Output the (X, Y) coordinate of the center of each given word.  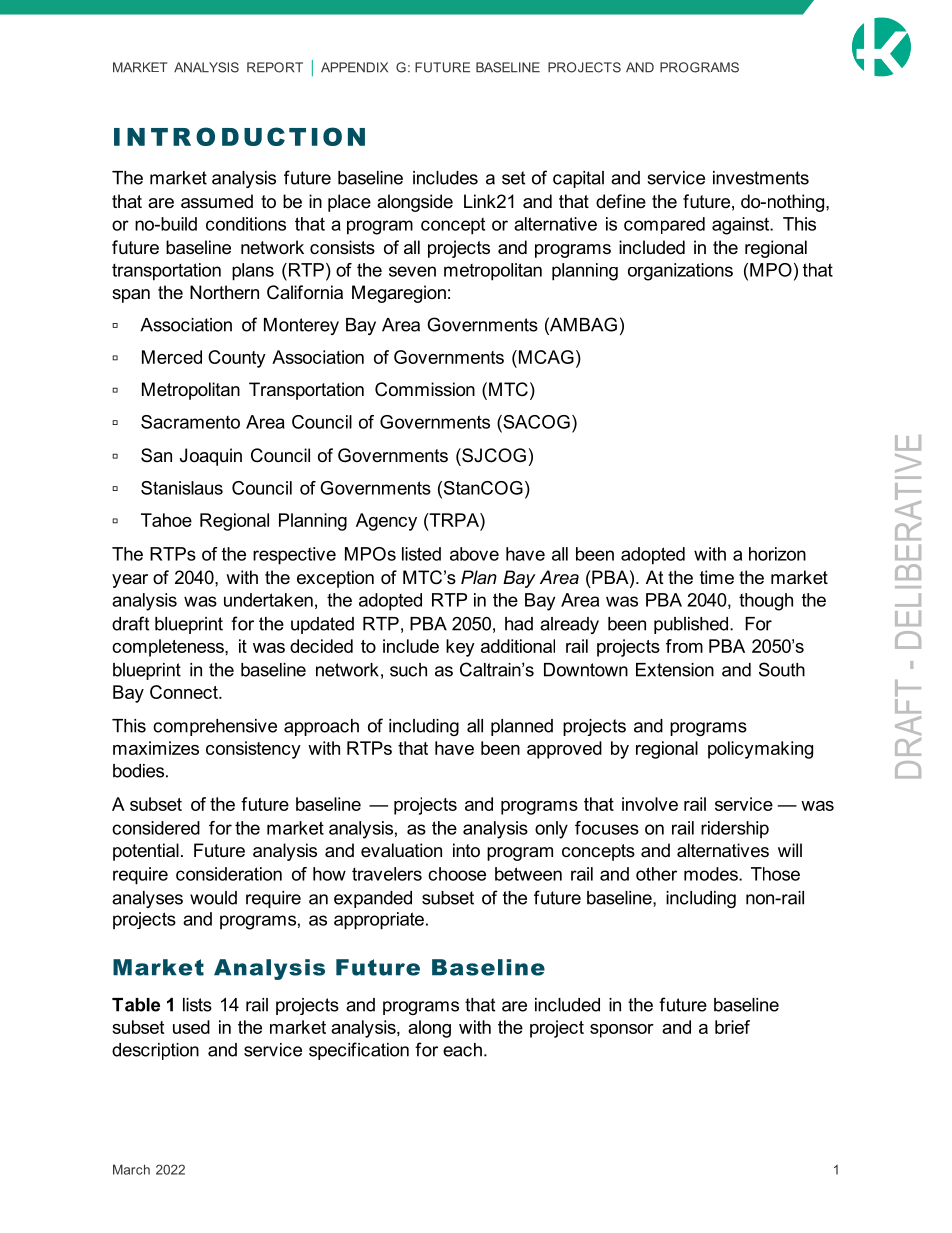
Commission (425, 389)
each (462, 1050)
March (131, 1169)
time (717, 577)
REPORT (275, 67)
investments (761, 178)
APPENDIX (354, 67)
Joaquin (211, 457)
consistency (253, 750)
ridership (735, 830)
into (466, 850)
